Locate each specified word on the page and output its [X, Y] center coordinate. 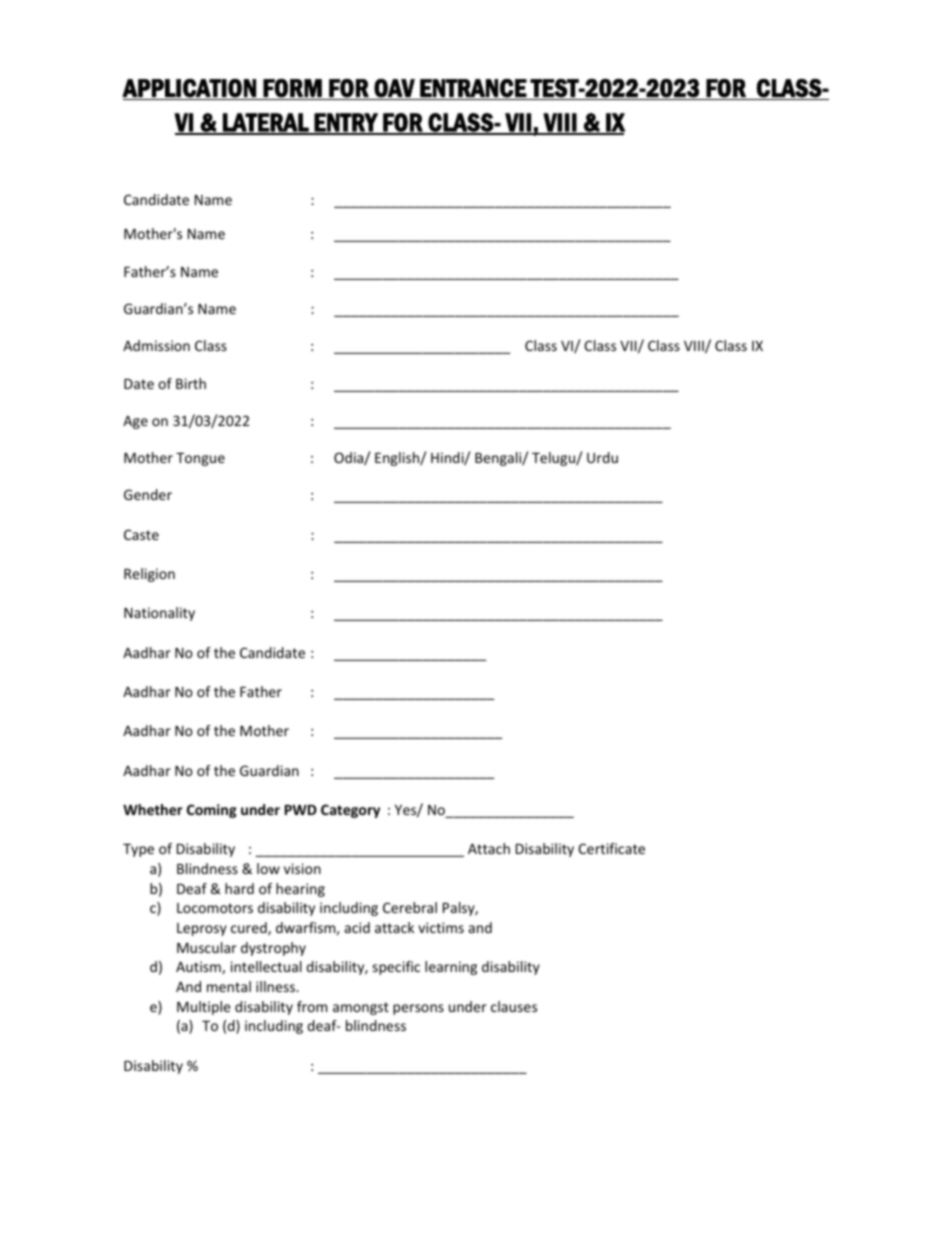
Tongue [200, 459]
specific [396, 968]
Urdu [602, 457]
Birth [191, 383]
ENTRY [346, 123]
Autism [199, 967]
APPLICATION [190, 89]
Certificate [611, 848]
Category [350, 811]
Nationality [159, 614]
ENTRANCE [473, 89]
